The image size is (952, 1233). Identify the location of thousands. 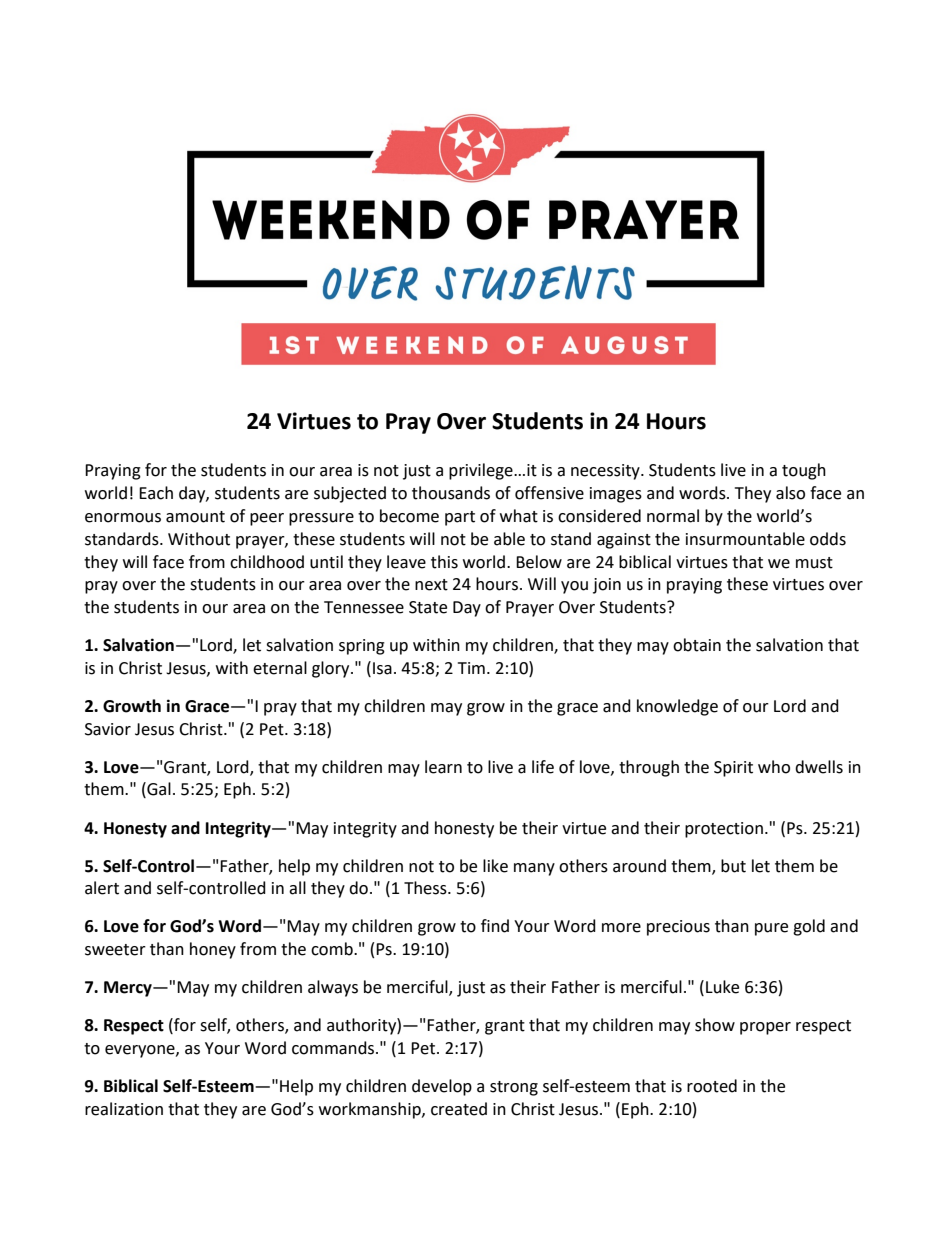
(451, 493).
